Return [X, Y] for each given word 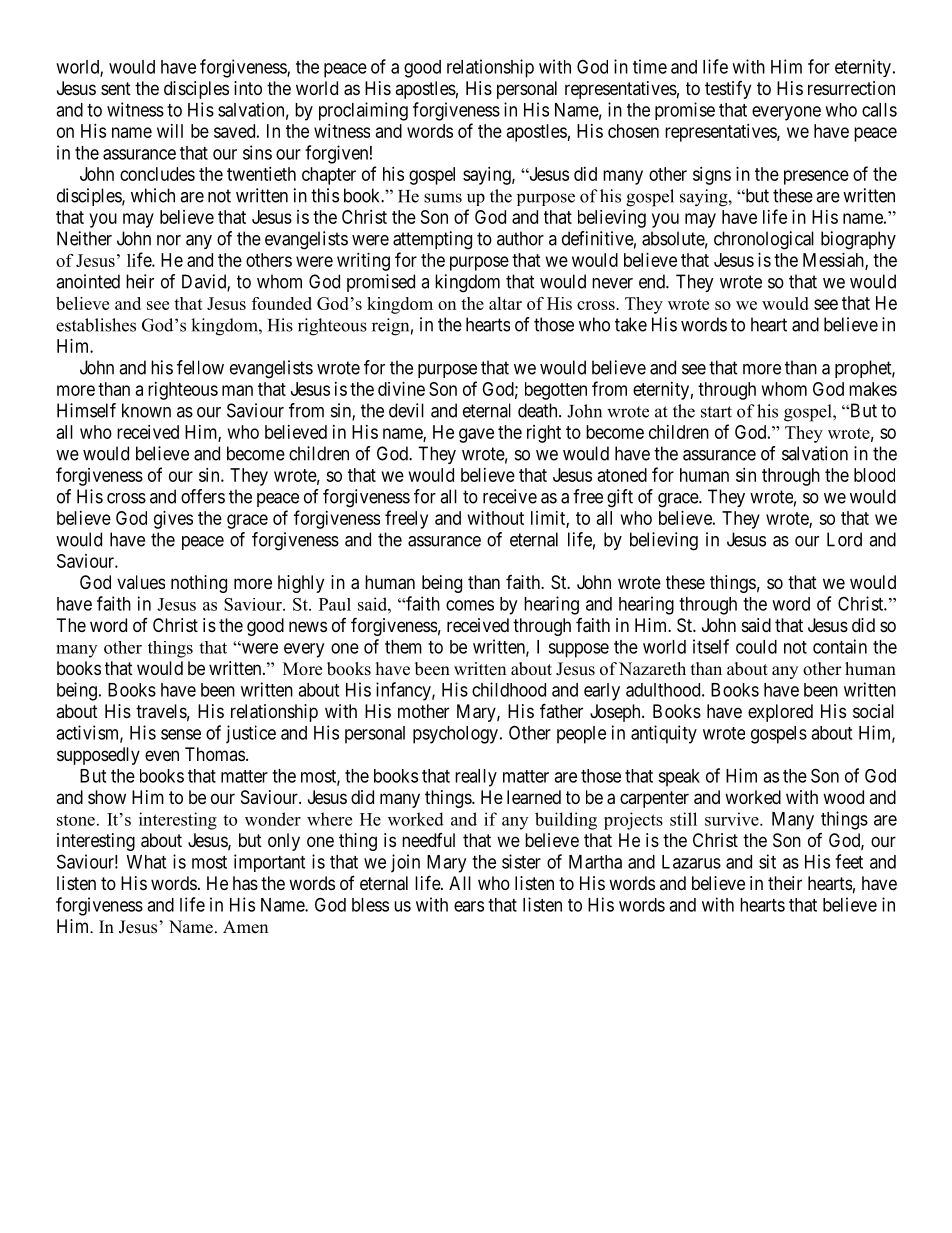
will [170, 131]
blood [874, 475]
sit [767, 861]
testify [728, 90]
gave [476, 435]
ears [469, 906]
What [146, 862]
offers [203, 496]
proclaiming [363, 111]
